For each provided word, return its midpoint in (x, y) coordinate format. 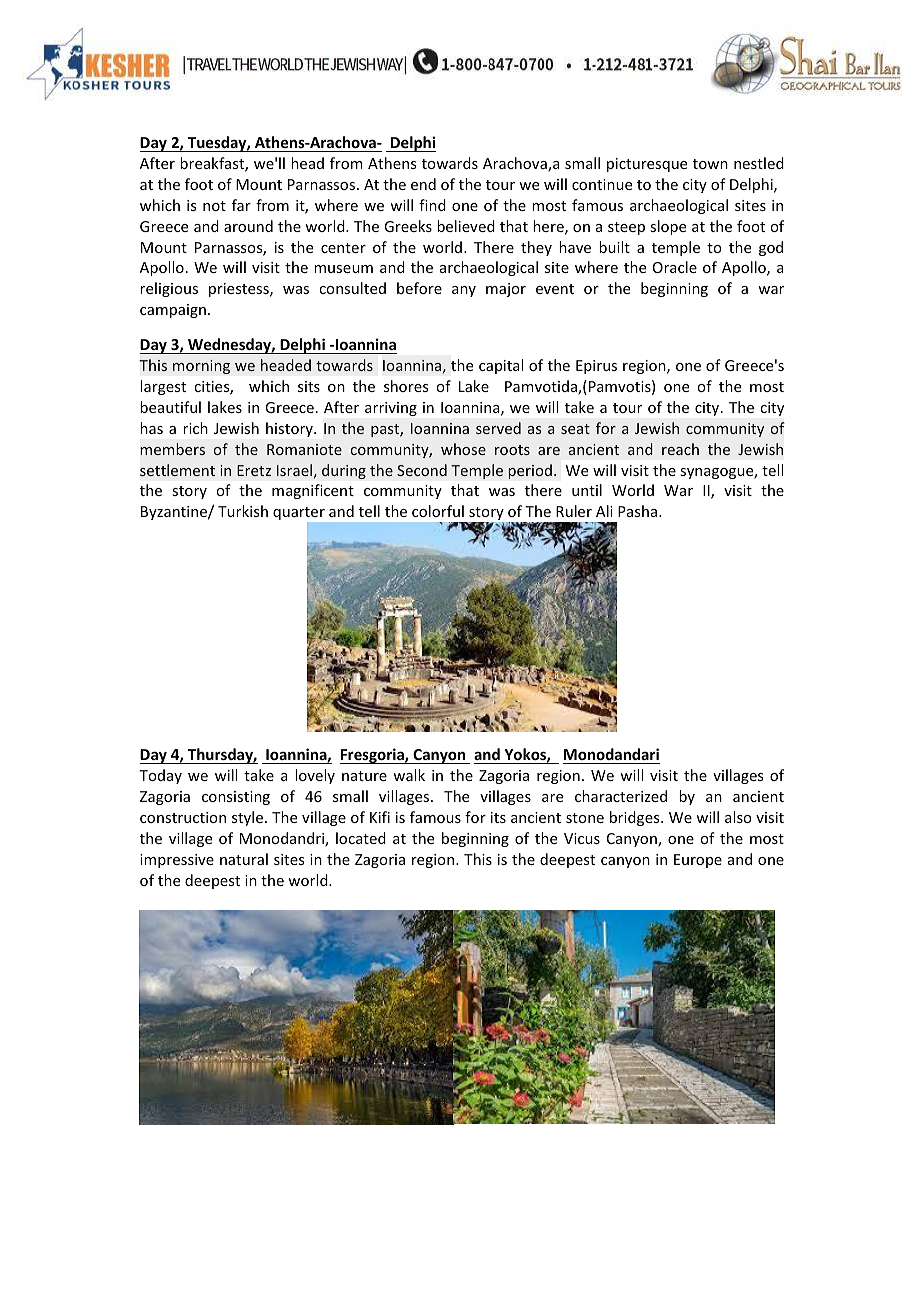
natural (244, 859)
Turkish (243, 511)
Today (160, 776)
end (423, 184)
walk (409, 775)
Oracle (675, 267)
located (361, 838)
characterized (621, 796)
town (710, 164)
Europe (698, 861)
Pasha (639, 511)
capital (501, 366)
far (241, 205)
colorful (438, 511)
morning (201, 367)
